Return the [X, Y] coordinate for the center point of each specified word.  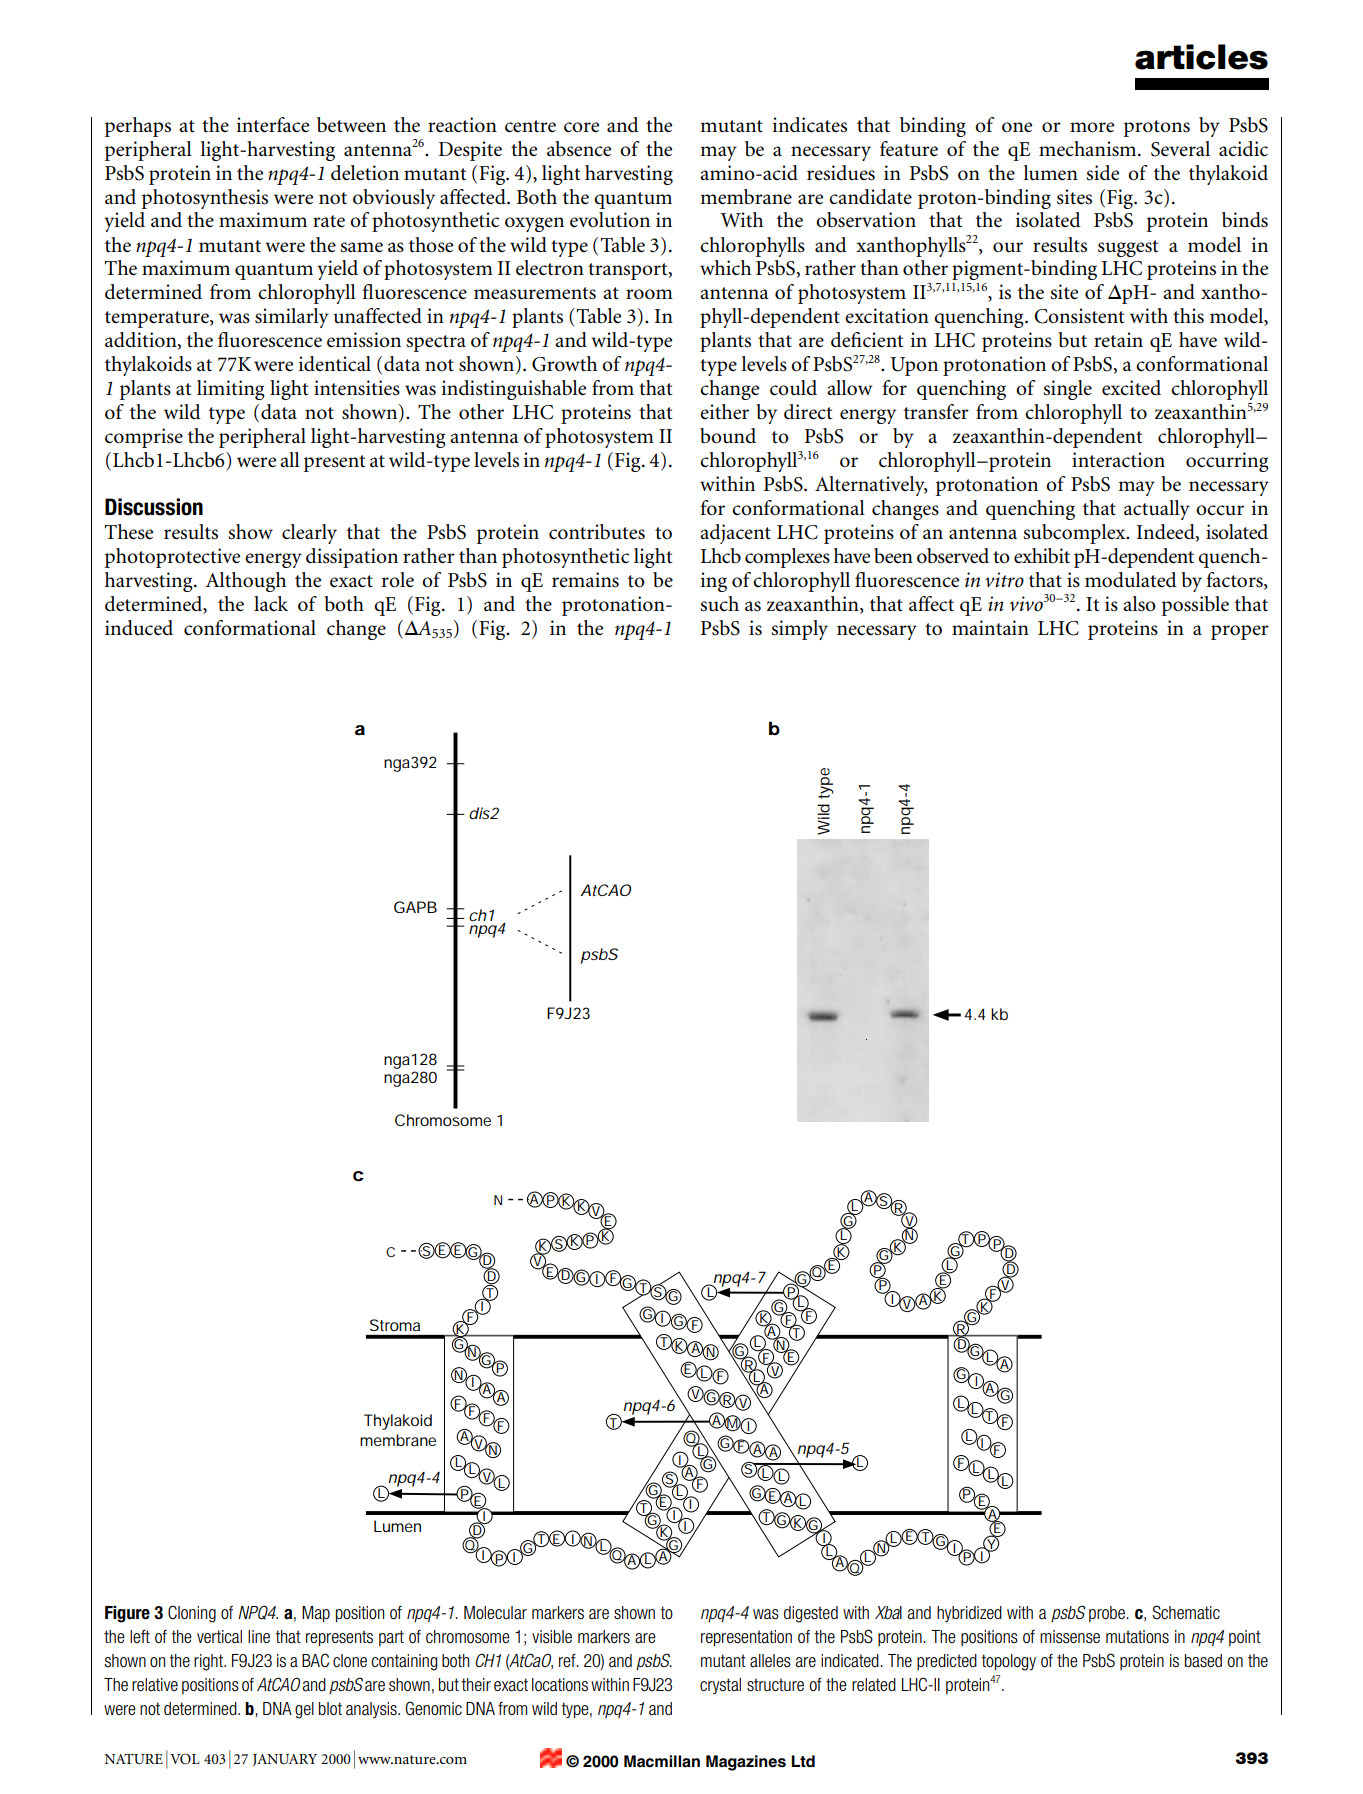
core [581, 127]
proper [1240, 632]
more [1092, 127]
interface [272, 125]
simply [799, 630]
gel [304, 1710]
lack [271, 604]
